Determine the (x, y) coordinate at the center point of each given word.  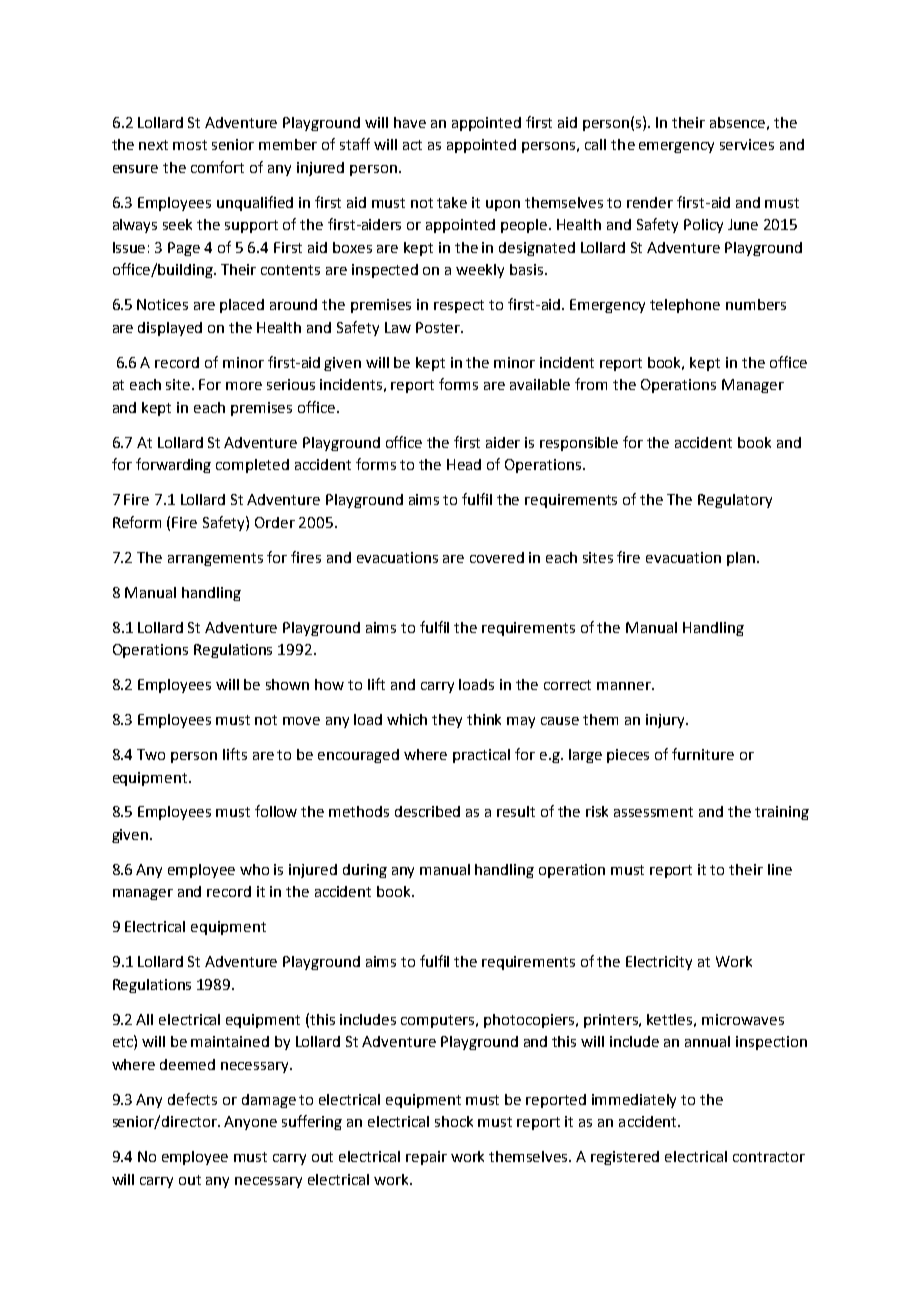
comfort (217, 167)
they (447, 721)
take (452, 202)
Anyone (250, 1123)
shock (454, 1121)
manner (625, 686)
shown (287, 684)
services (747, 144)
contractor (769, 1157)
